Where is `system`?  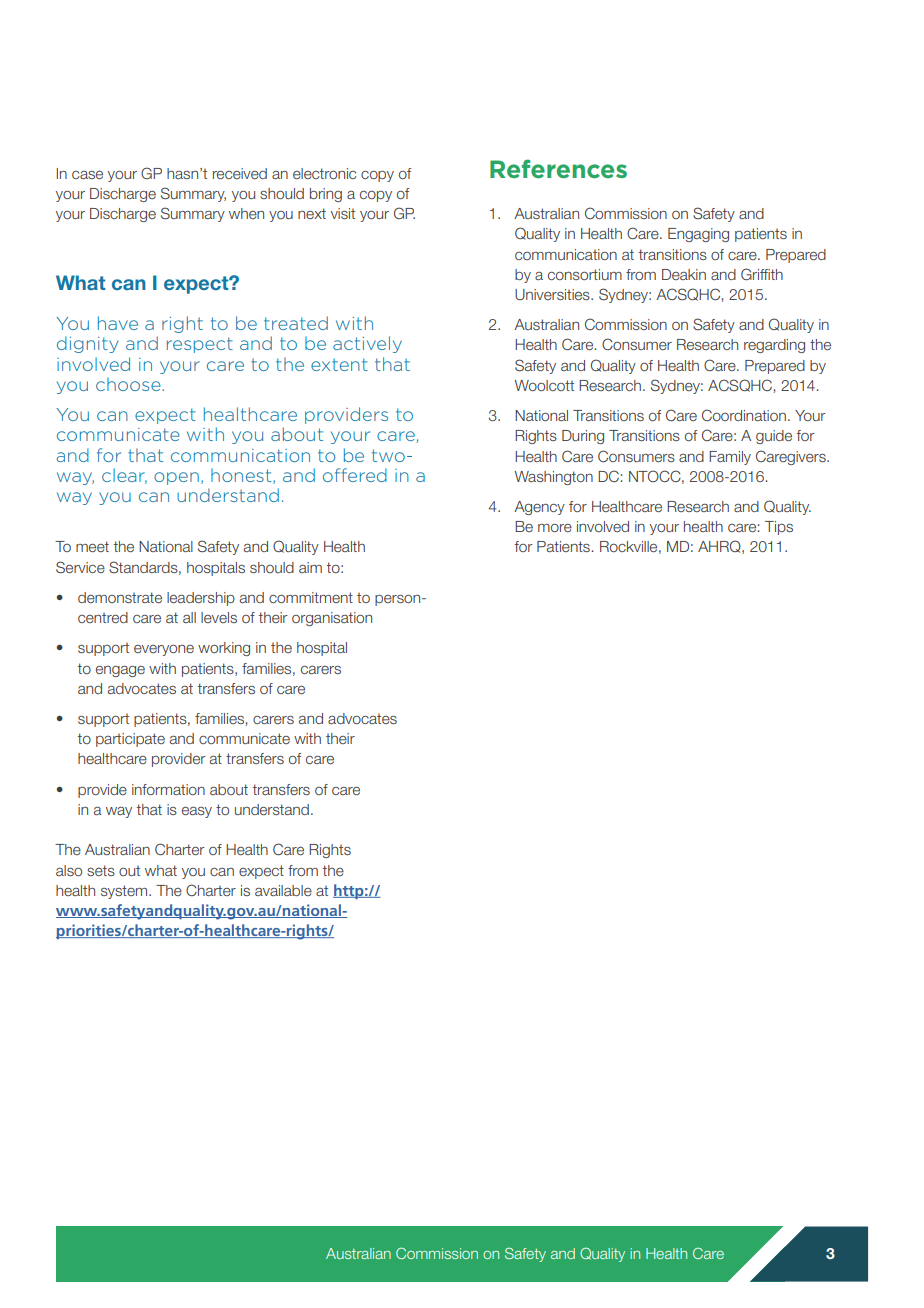
system is located at coordinates (125, 892).
